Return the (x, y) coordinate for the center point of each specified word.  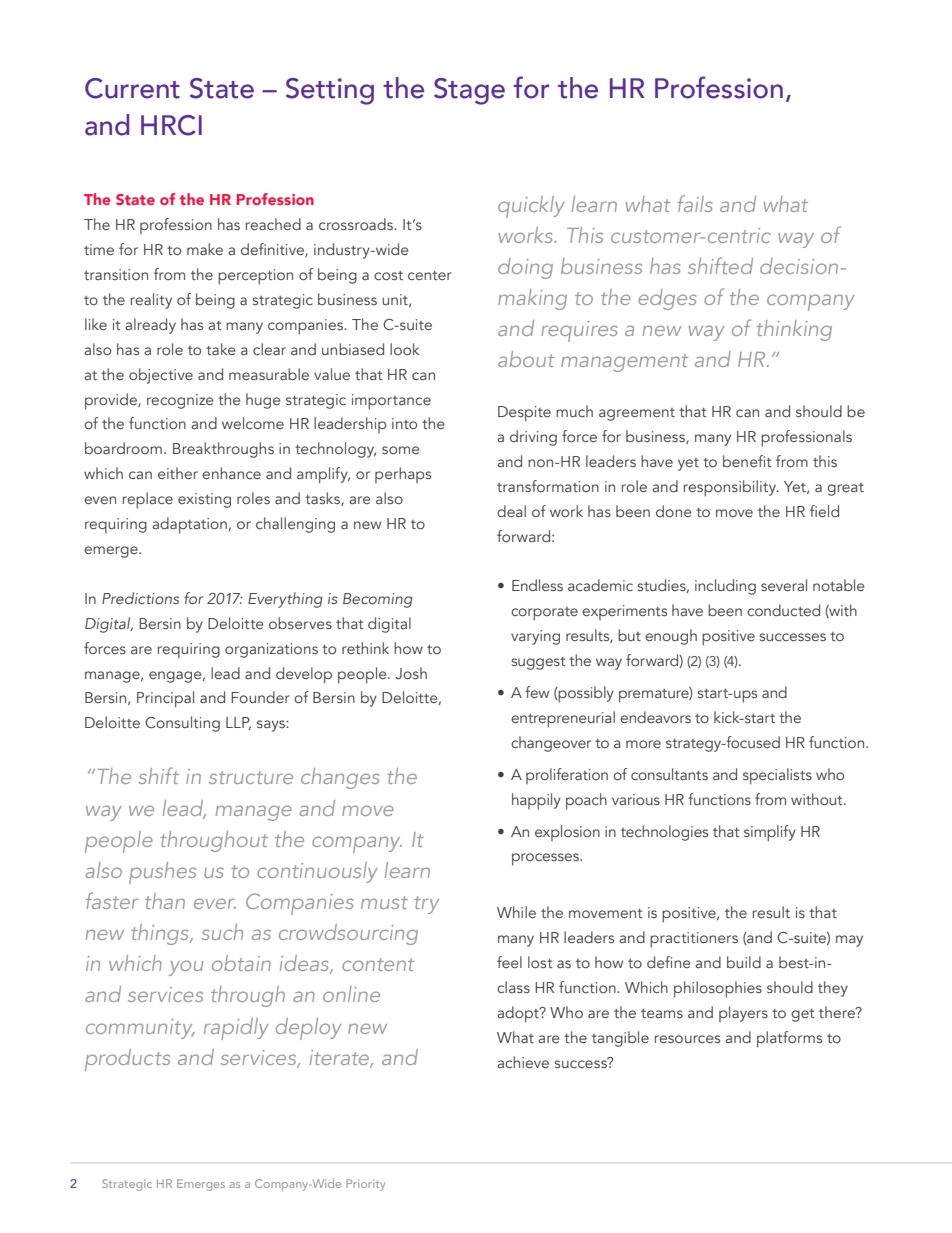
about (526, 359)
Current (132, 88)
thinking (794, 330)
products (127, 1060)
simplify (770, 833)
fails (694, 203)
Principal (165, 699)
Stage (469, 91)
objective (161, 376)
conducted (783, 610)
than (165, 901)
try (426, 905)
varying (535, 637)
